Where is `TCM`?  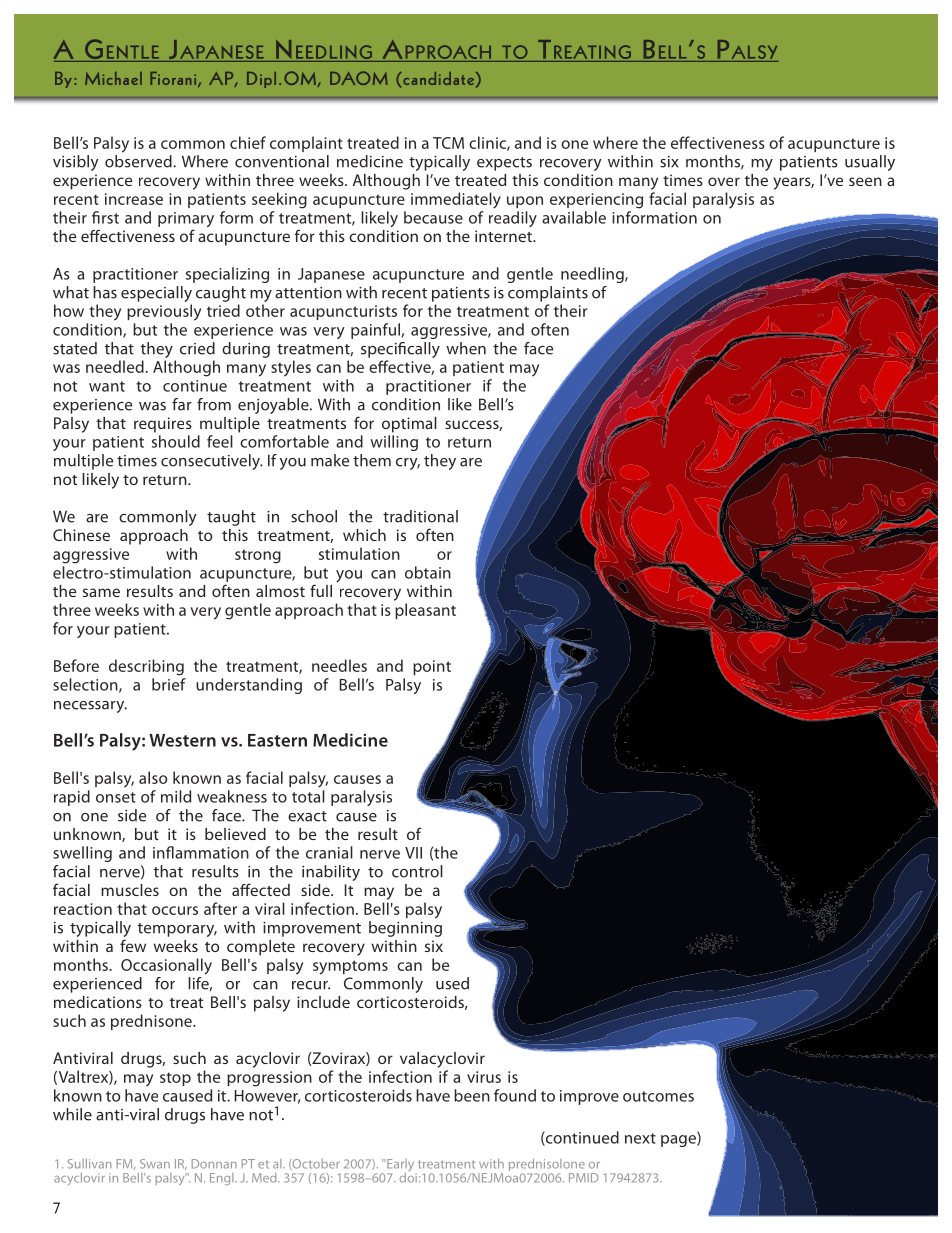 TCM is located at coordinates (448, 143).
